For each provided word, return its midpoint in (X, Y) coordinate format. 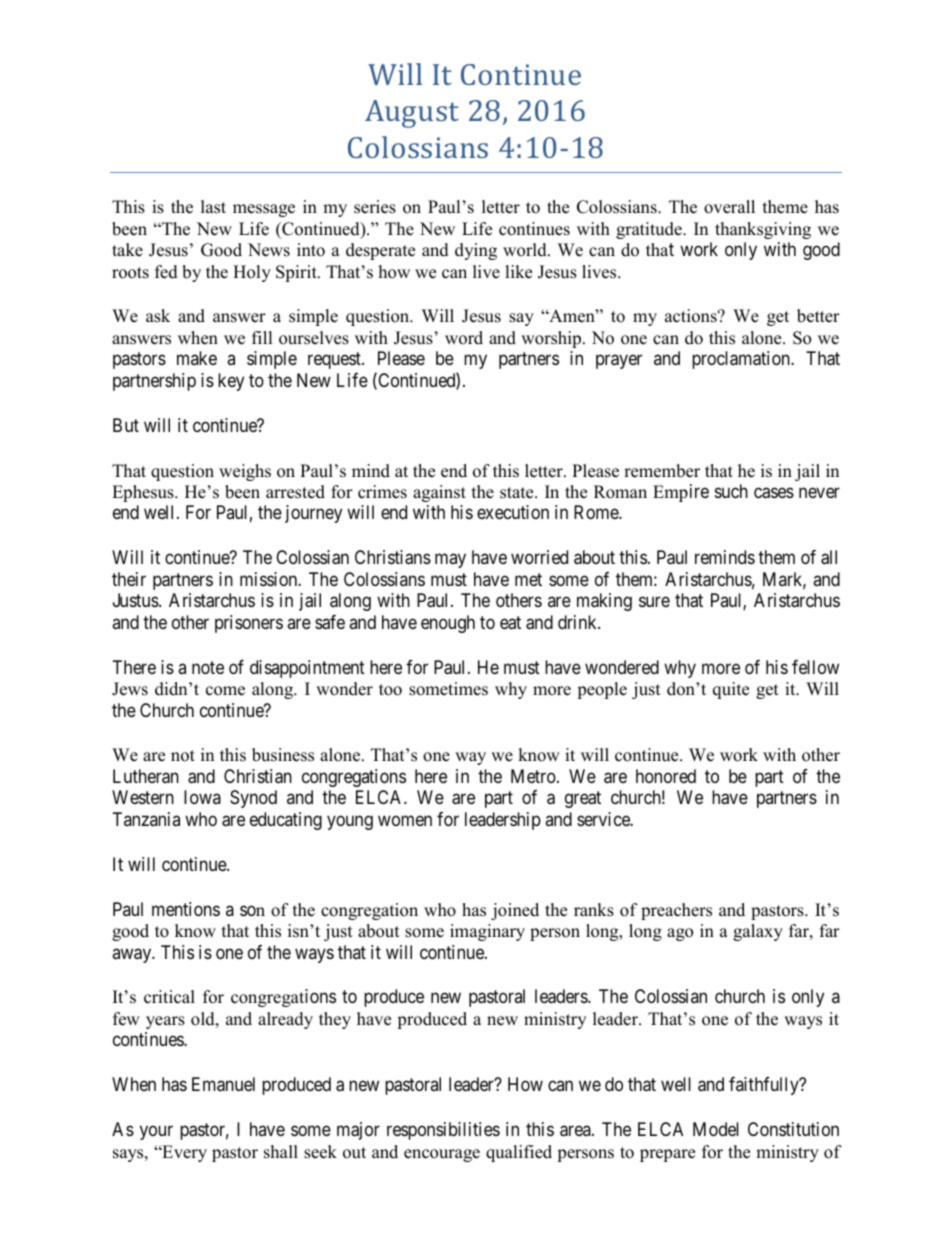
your (156, 1133)
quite (731, 690)
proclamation (742, 360)
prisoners (249, 624)
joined (515, 911)
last (213, 207)
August (412, 114)
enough (448, 624)
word (464, 338)
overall (729, 207)
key (231, 382)
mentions (186, 909)
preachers (676, 911)
